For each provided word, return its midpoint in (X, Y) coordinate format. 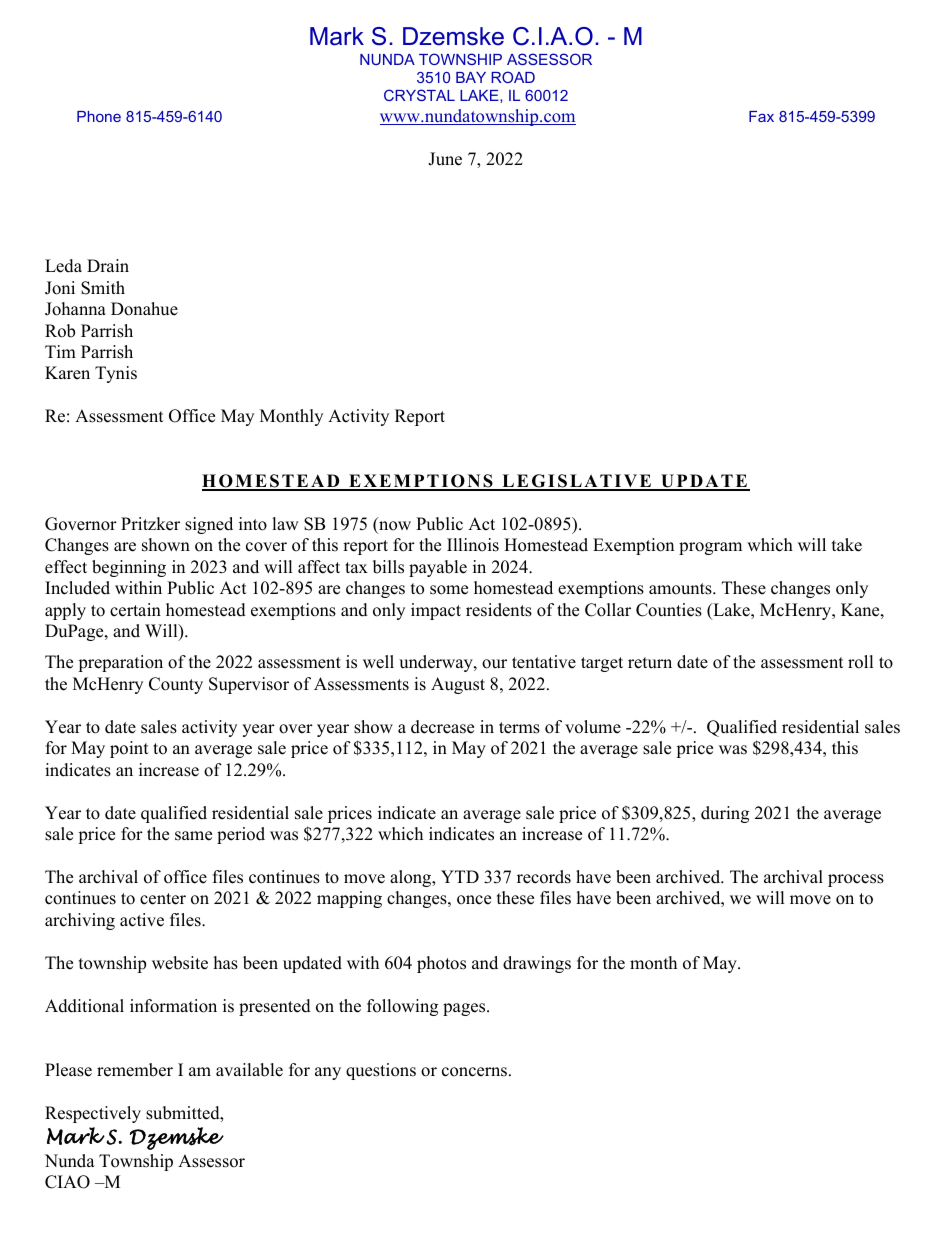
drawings (537, 964)
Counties (669, 610)
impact (436, 611)
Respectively (93, 1114)
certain (135, 610)
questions (381, 1071)
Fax (761, 116)
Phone (99, 116)
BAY (471, 77)
